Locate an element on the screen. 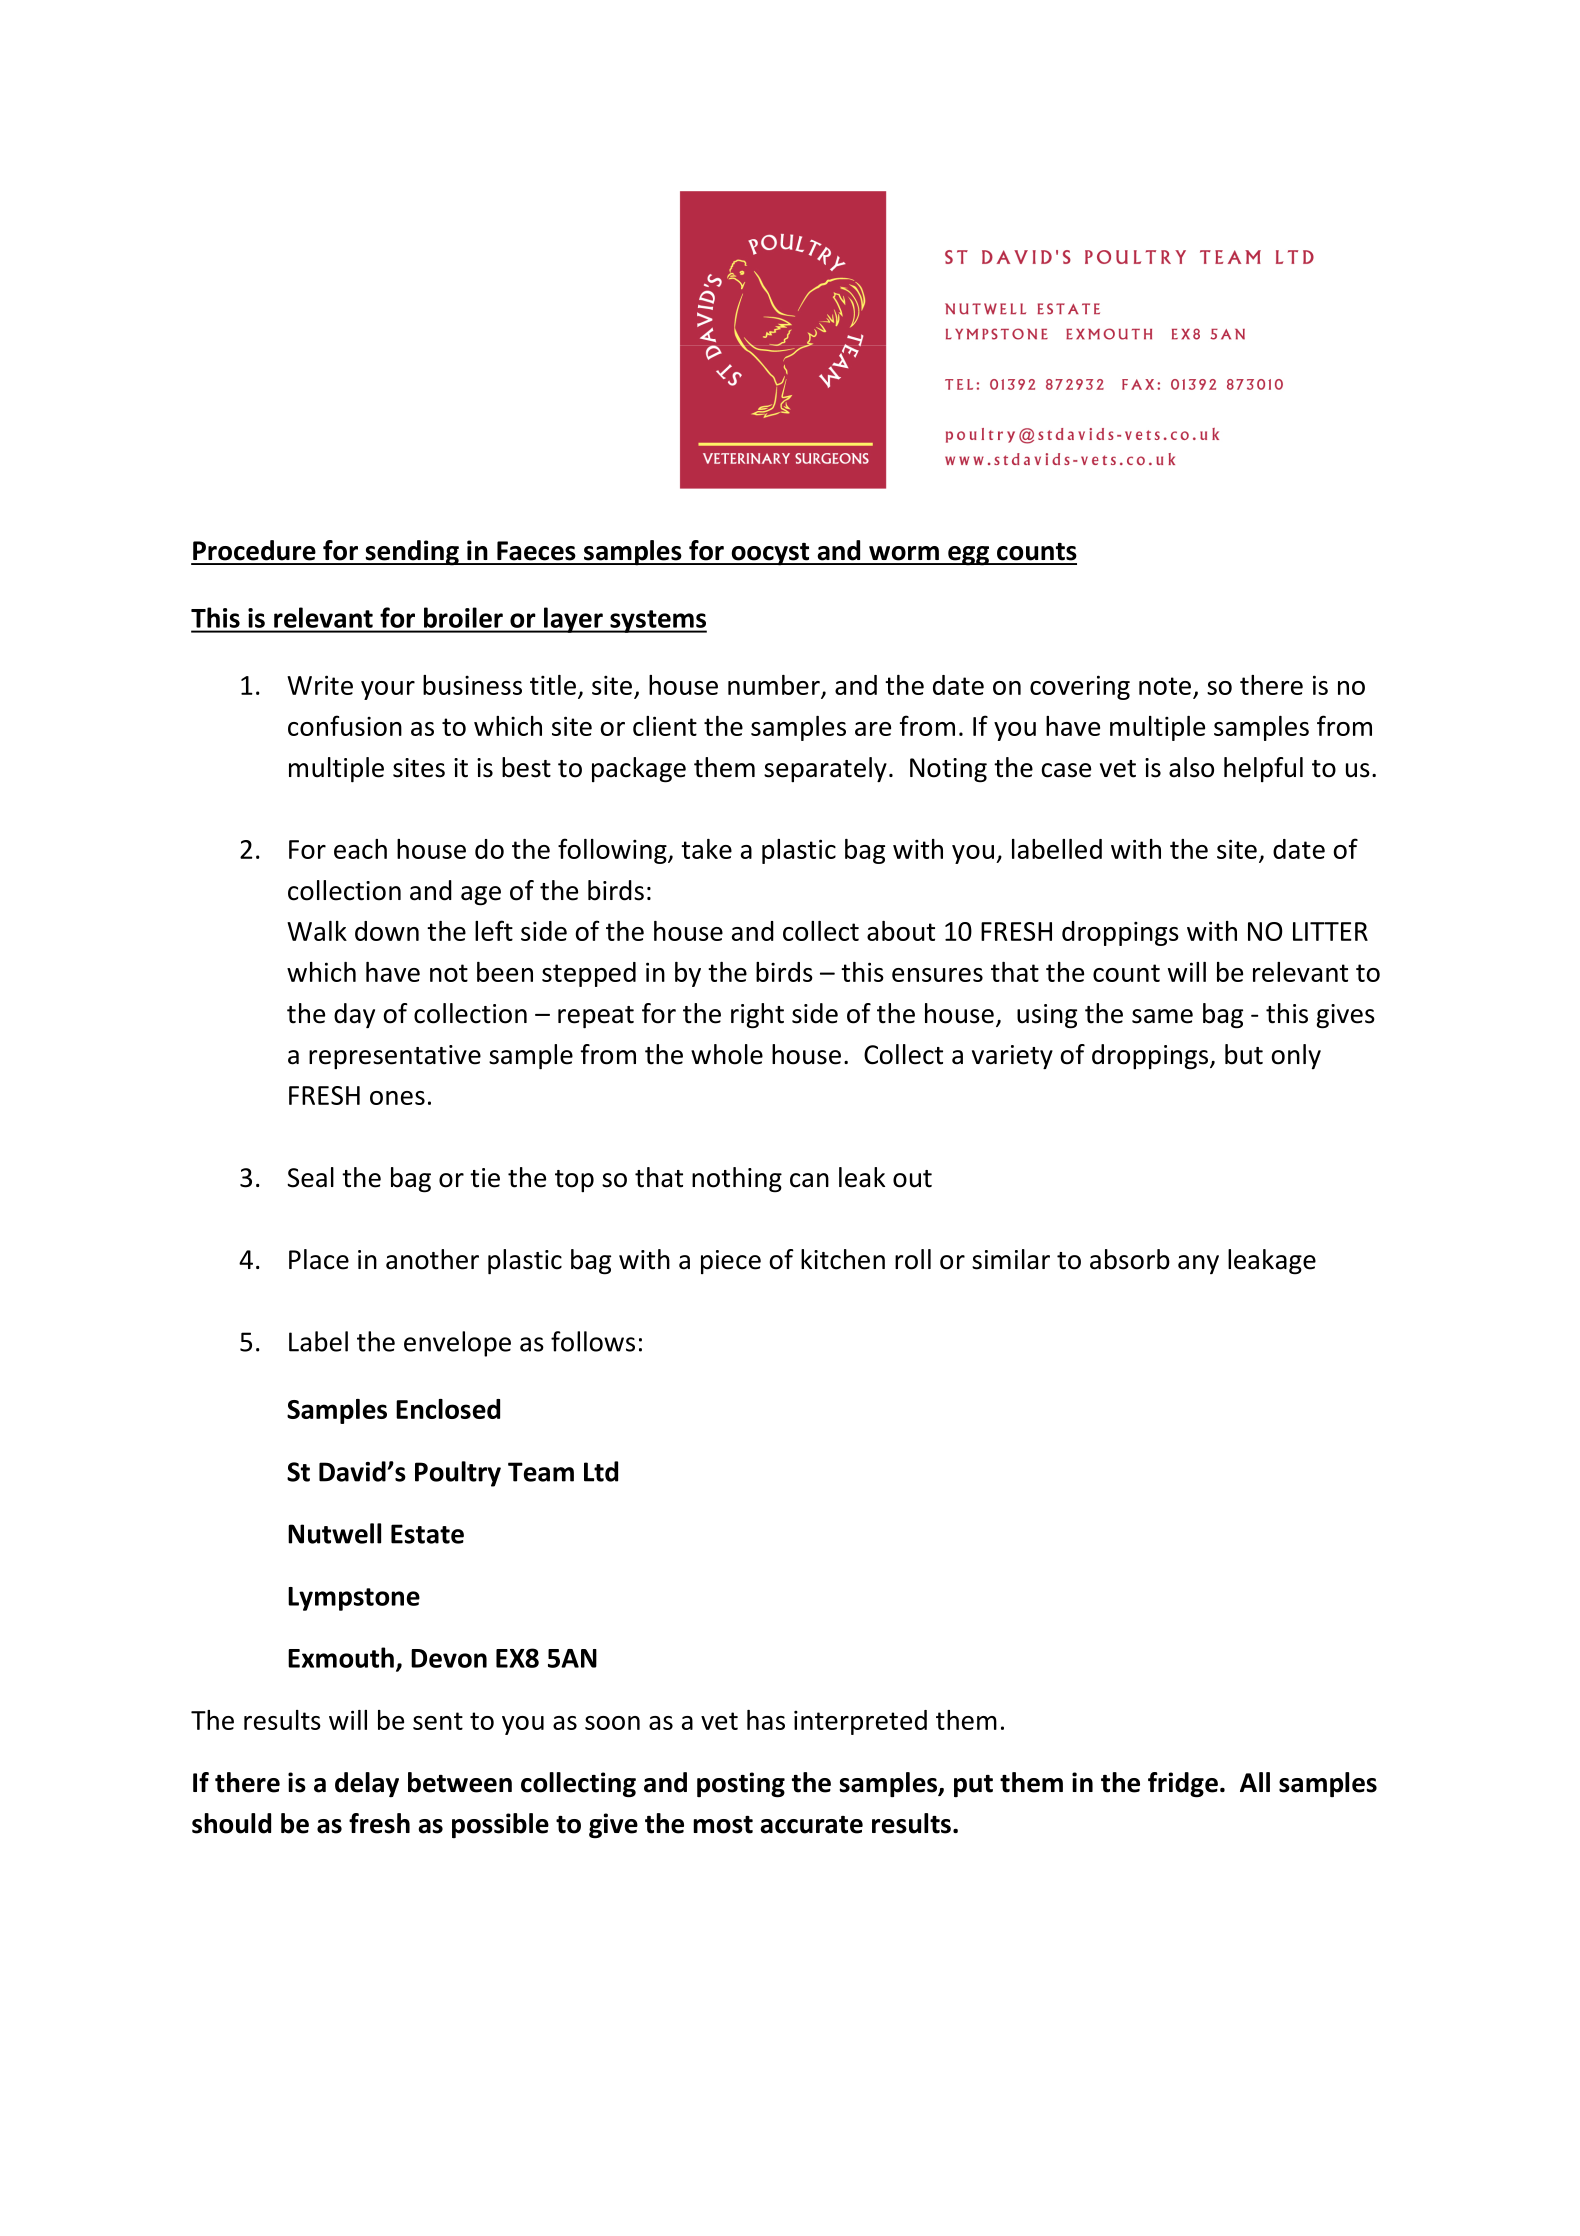 Image resolution: width=1580 pixels, height=2236 pixels. delay is located at coordinates (367, 1784).
